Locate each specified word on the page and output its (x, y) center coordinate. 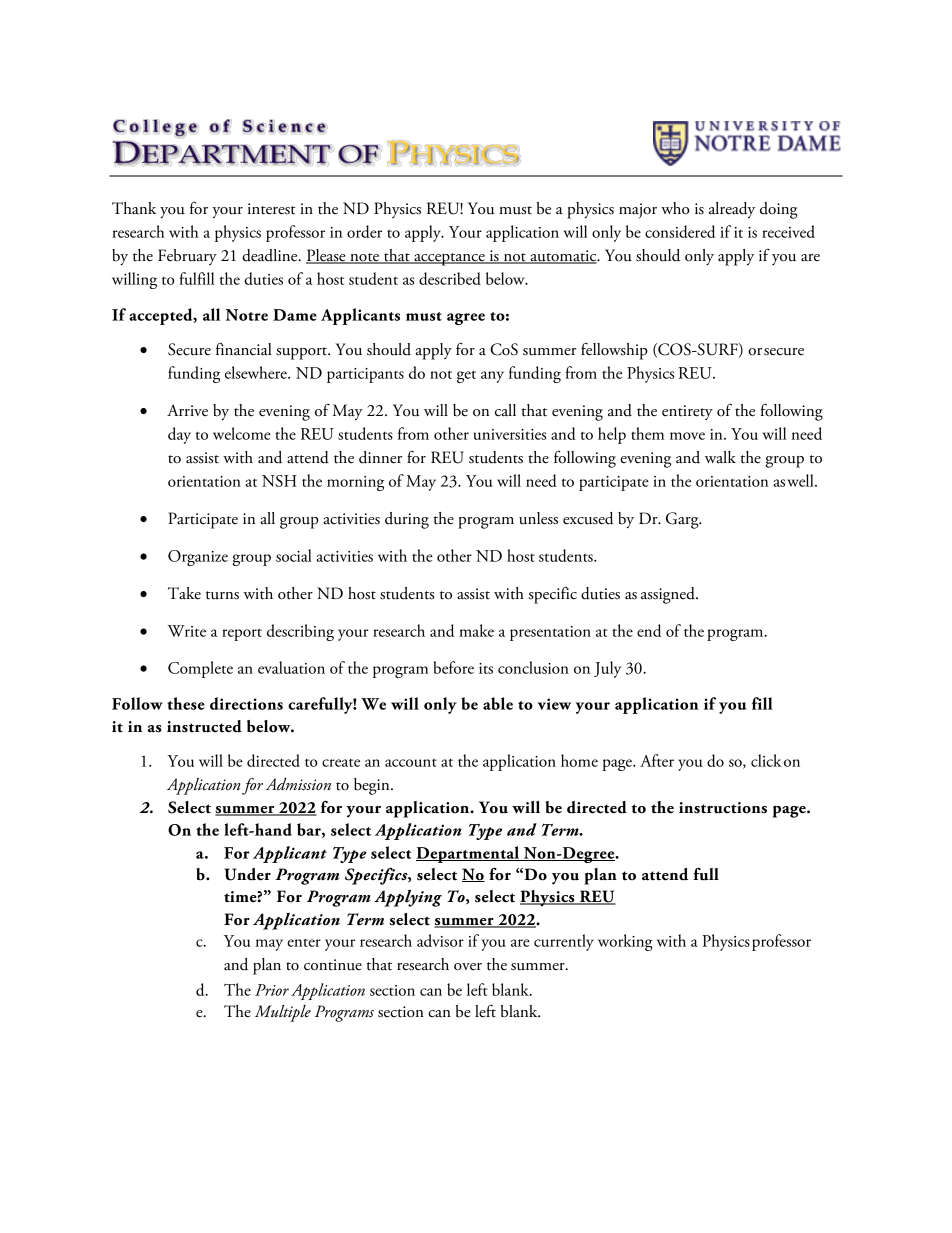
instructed (204, 726)
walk (720, 457)
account (411, 763)
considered (680, 231)
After (657, 760)
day (179, 435)
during (407, 520)
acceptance (449, 259)
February (187, 257)
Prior (272, 990)
